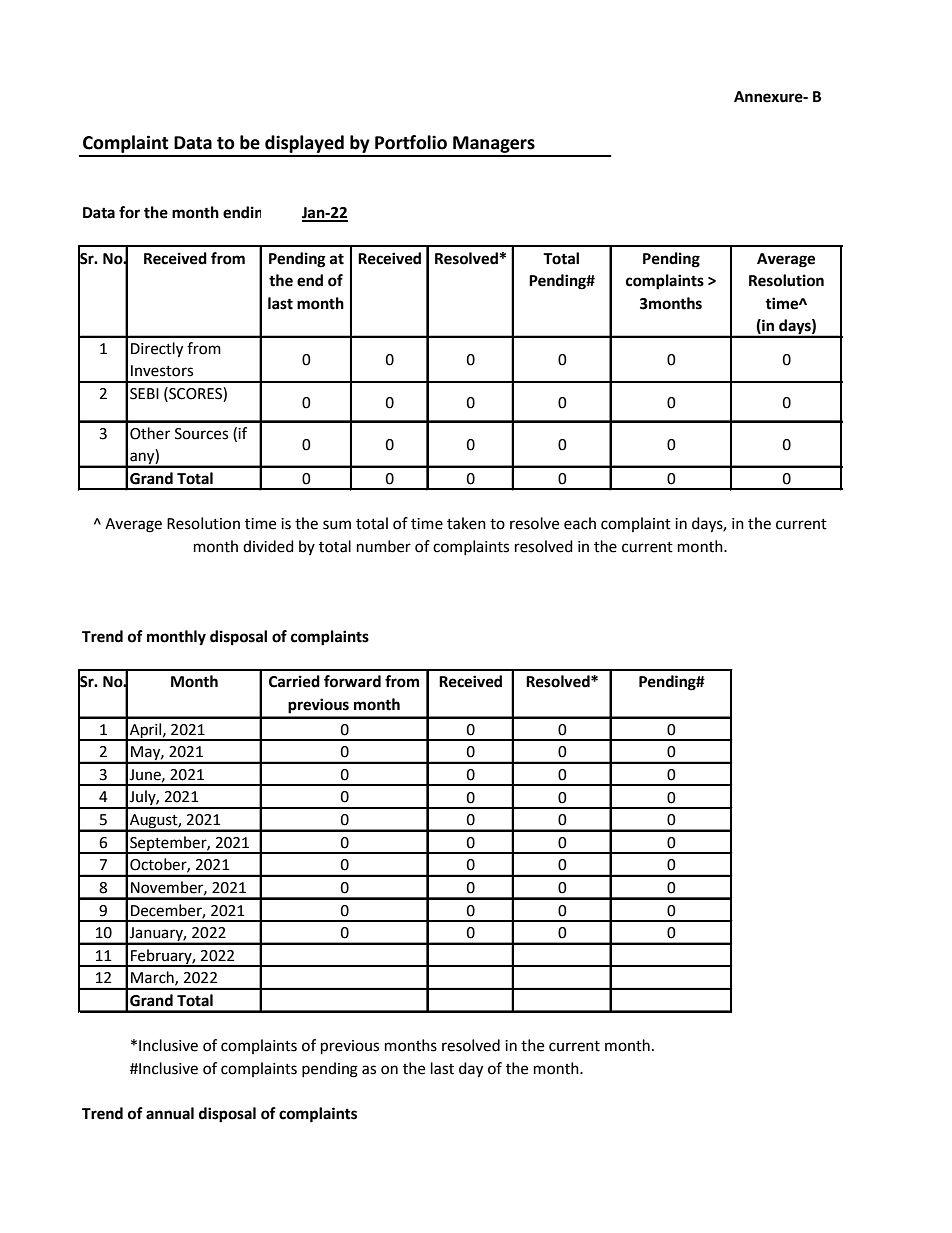 This screenshot has height=1233, width=952. I want to click on each, so click(580, 523).
